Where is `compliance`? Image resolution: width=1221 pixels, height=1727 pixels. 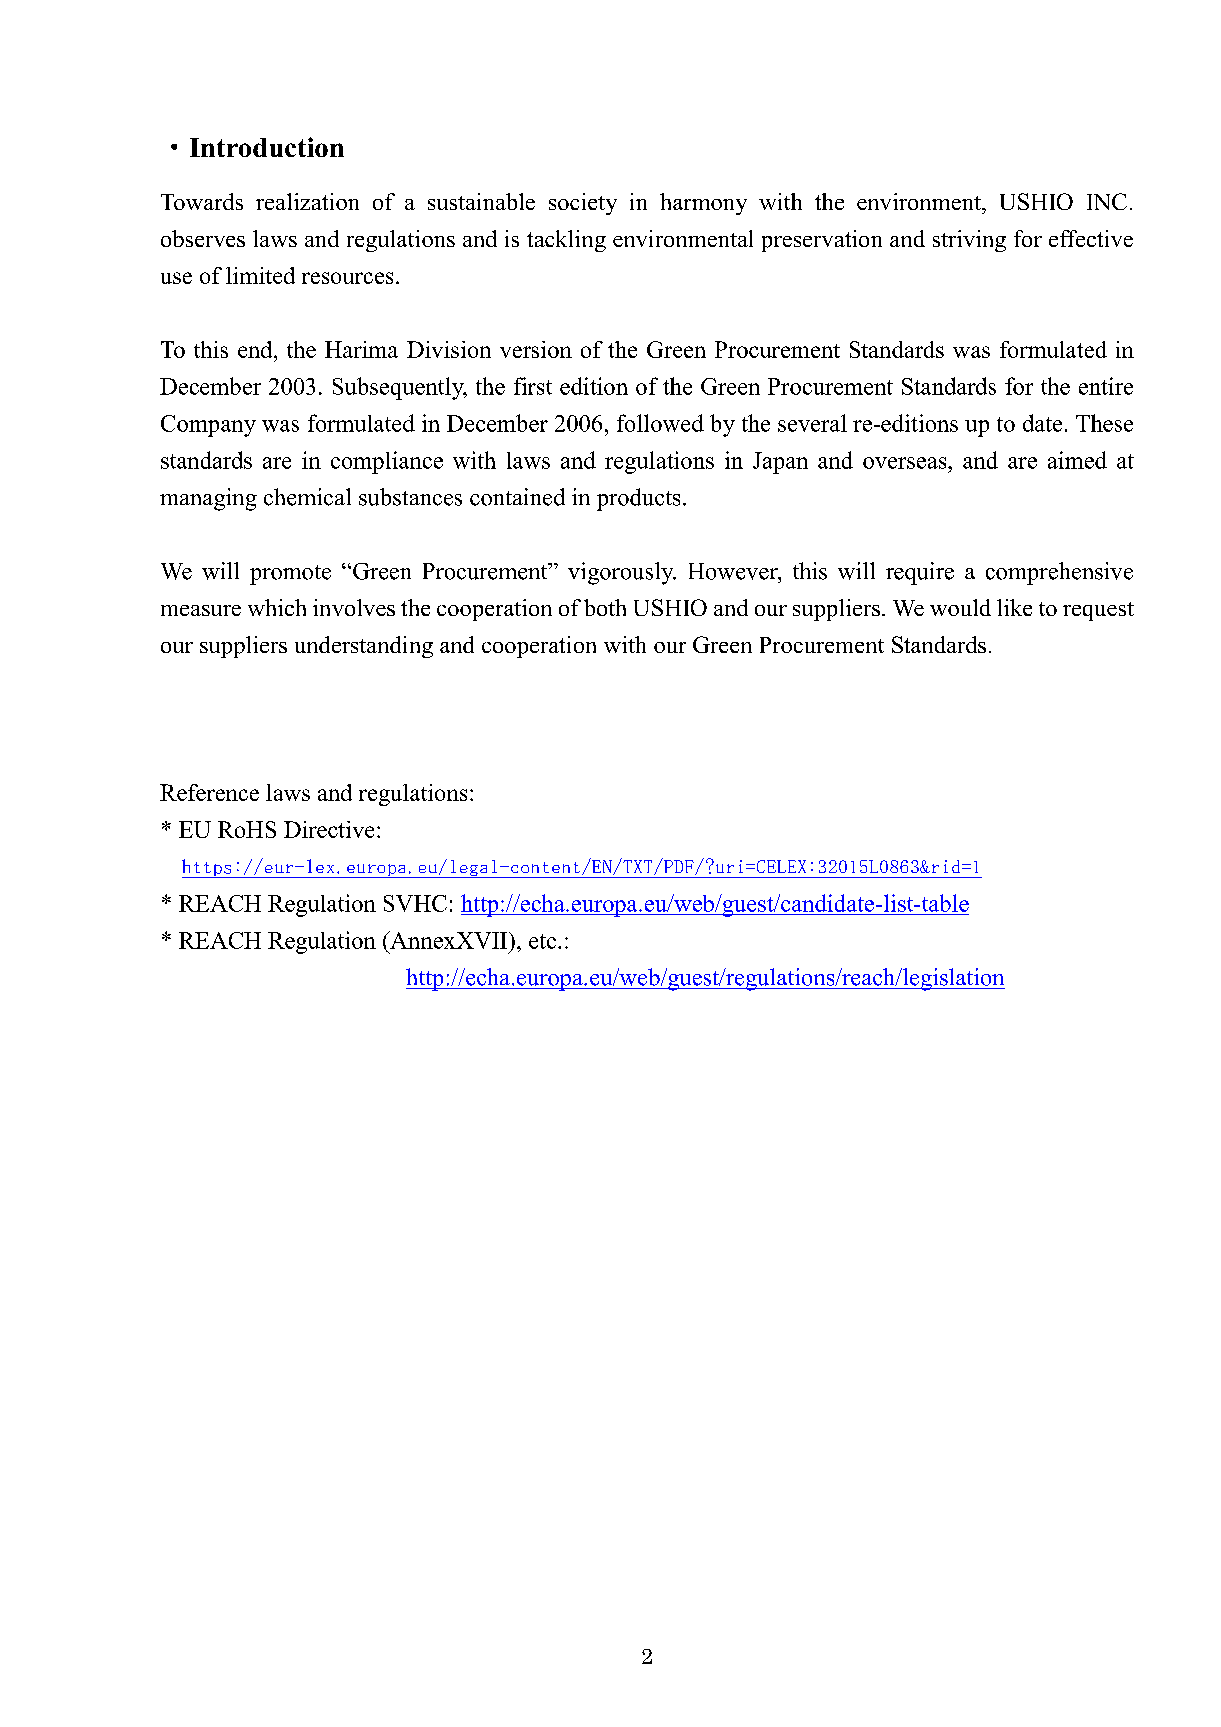 compliance is located at coordinates (387, 462).
